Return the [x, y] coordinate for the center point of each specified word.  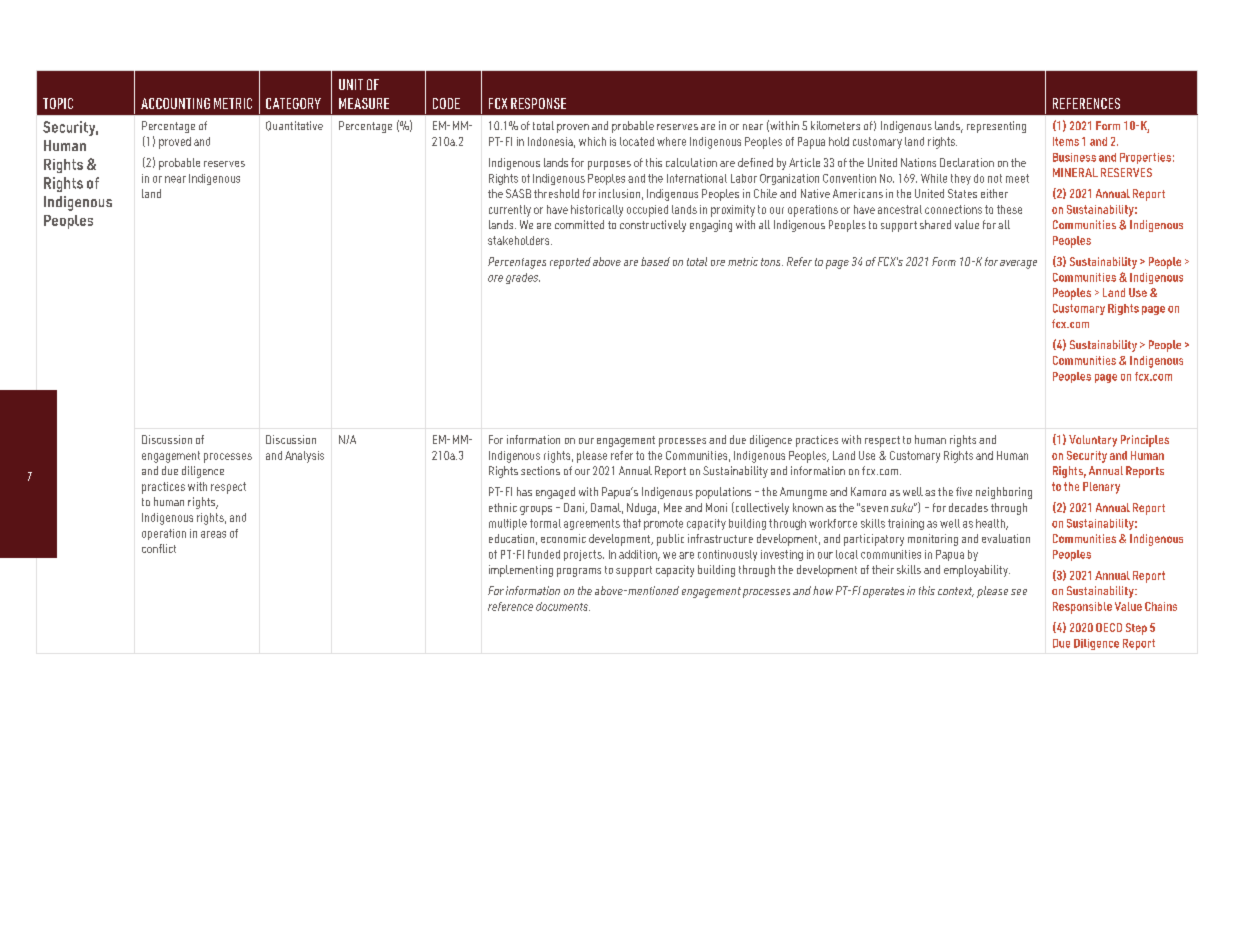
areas [213, 534]
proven [573, 128]
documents [563, 606]
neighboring [1004, 493]
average [1018, 264]
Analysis [304, 457]
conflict [159, 548]
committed [579, 224]
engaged [555, 493]
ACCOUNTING [175, 103]
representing [996, 127]
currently [510, 211]
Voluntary [1093, 441]
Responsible [1082, 608]
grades [523, 278]
